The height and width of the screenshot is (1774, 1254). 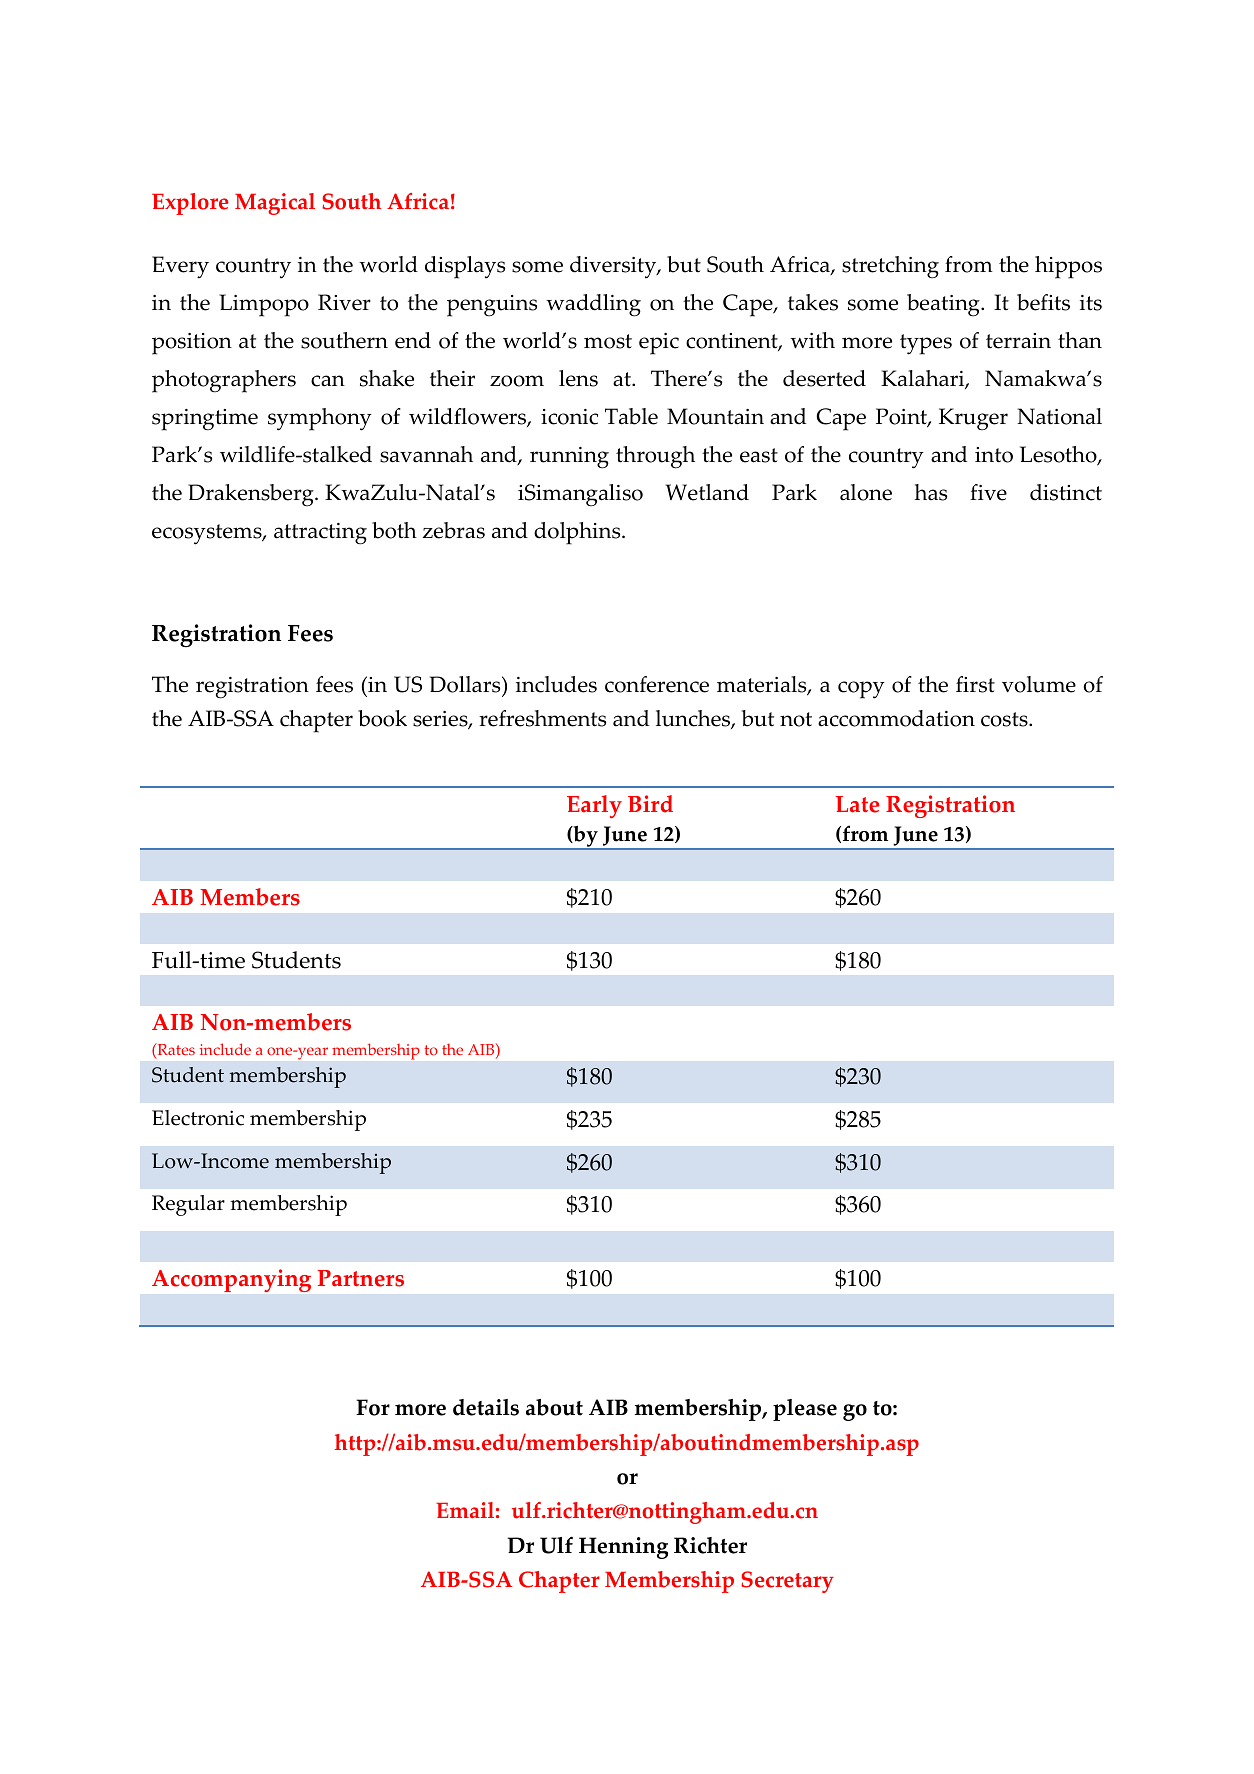 I want to click on beating, so click(x=944, y=305).
